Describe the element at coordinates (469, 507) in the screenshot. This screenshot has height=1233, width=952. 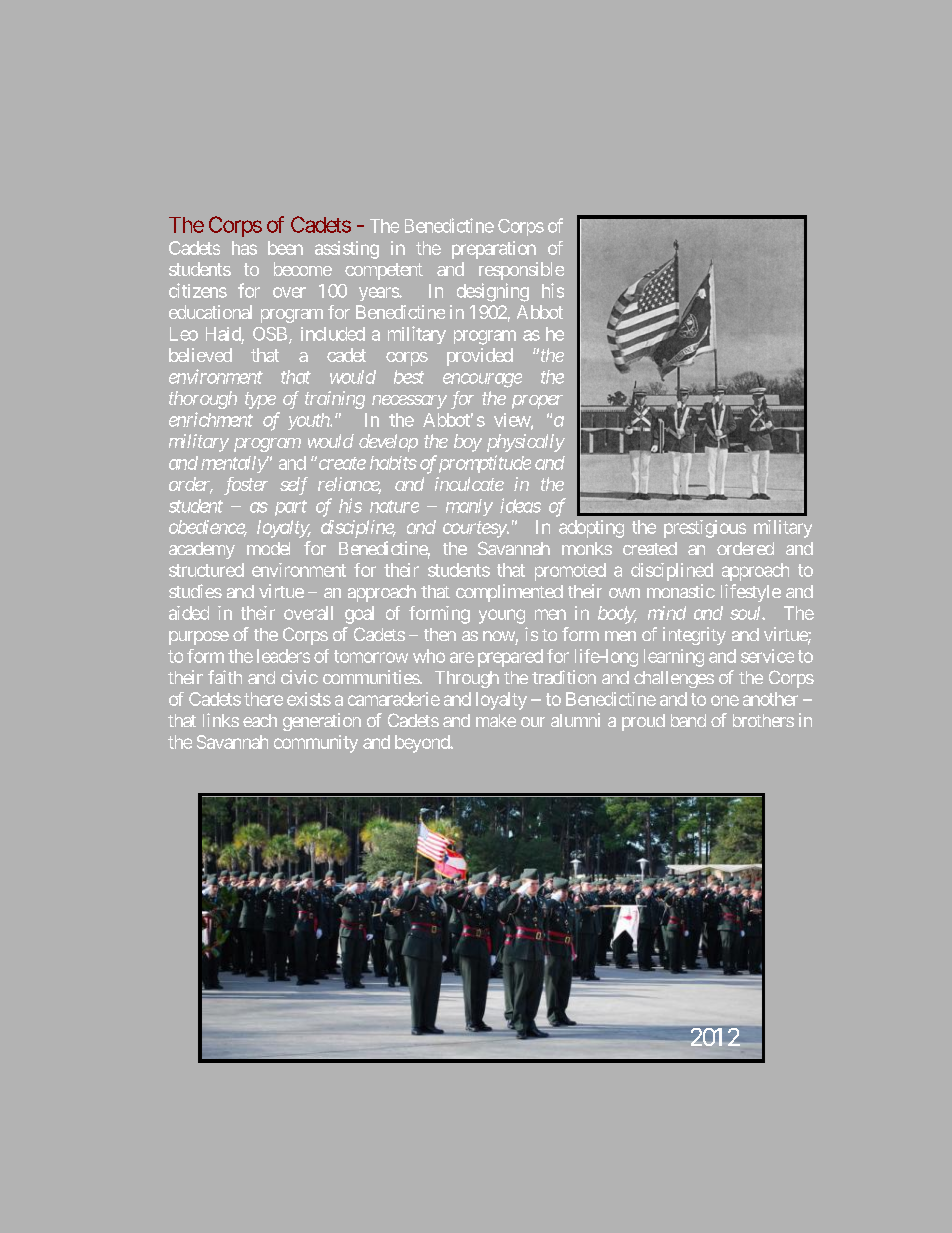
I see `manly` at that location.
